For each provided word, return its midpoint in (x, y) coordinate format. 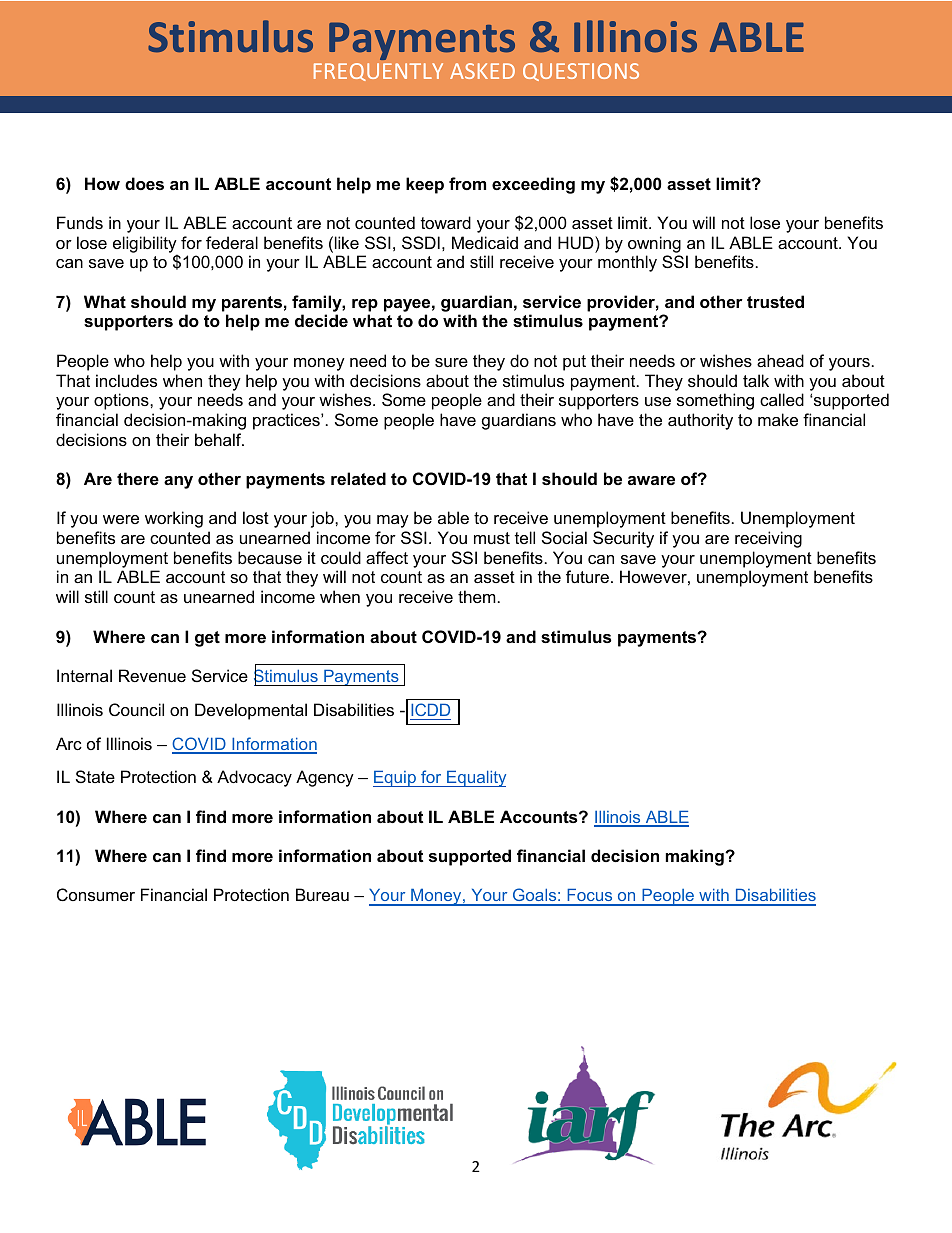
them (477, 596)
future (587, 576)
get (207, 639)
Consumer (96, 894)
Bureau (322, 894)
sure (451, 362)
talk (756, 380)
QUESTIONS (581, 72)
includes (126, 380)
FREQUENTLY (378, 72)
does (144, 183)
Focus (590, 896)
